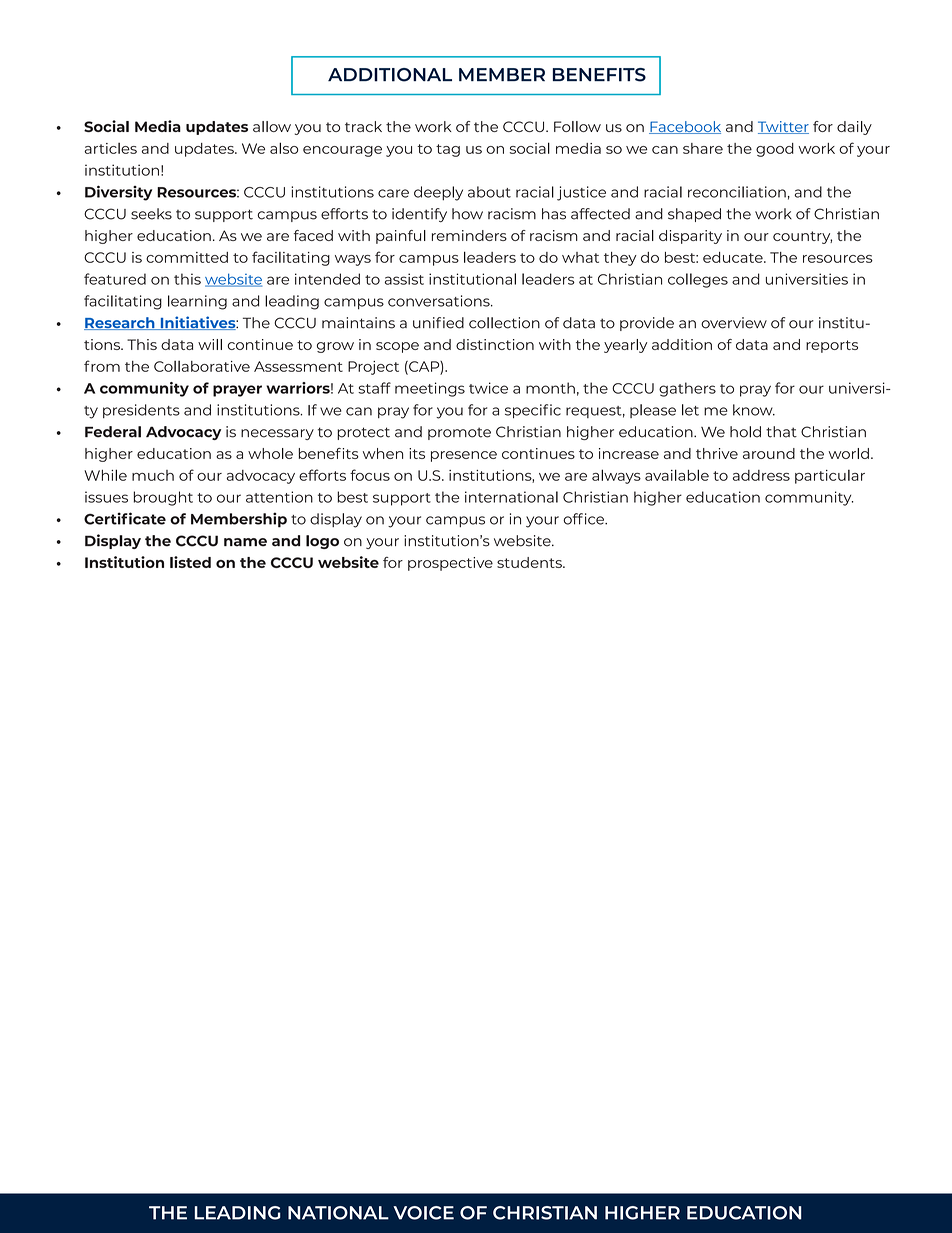  What do you see at coordinates (450, 564) in the document?
I see `prospective` at bounding box center [450, 564].
